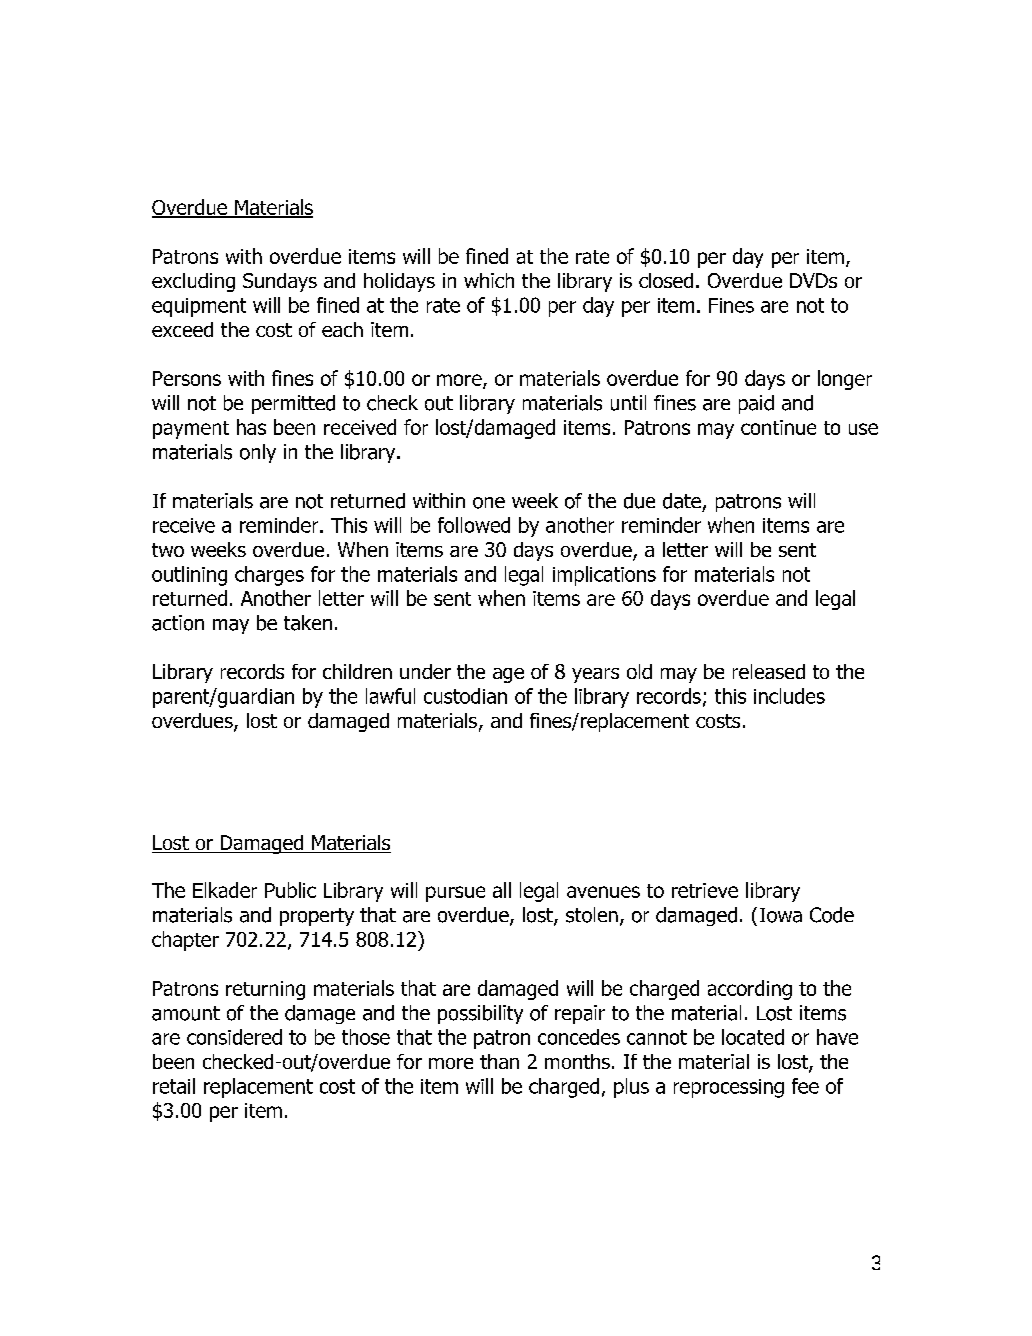  Describe the element at coordinates (666, 280) in the screenshot. I see `closed` at that location.
